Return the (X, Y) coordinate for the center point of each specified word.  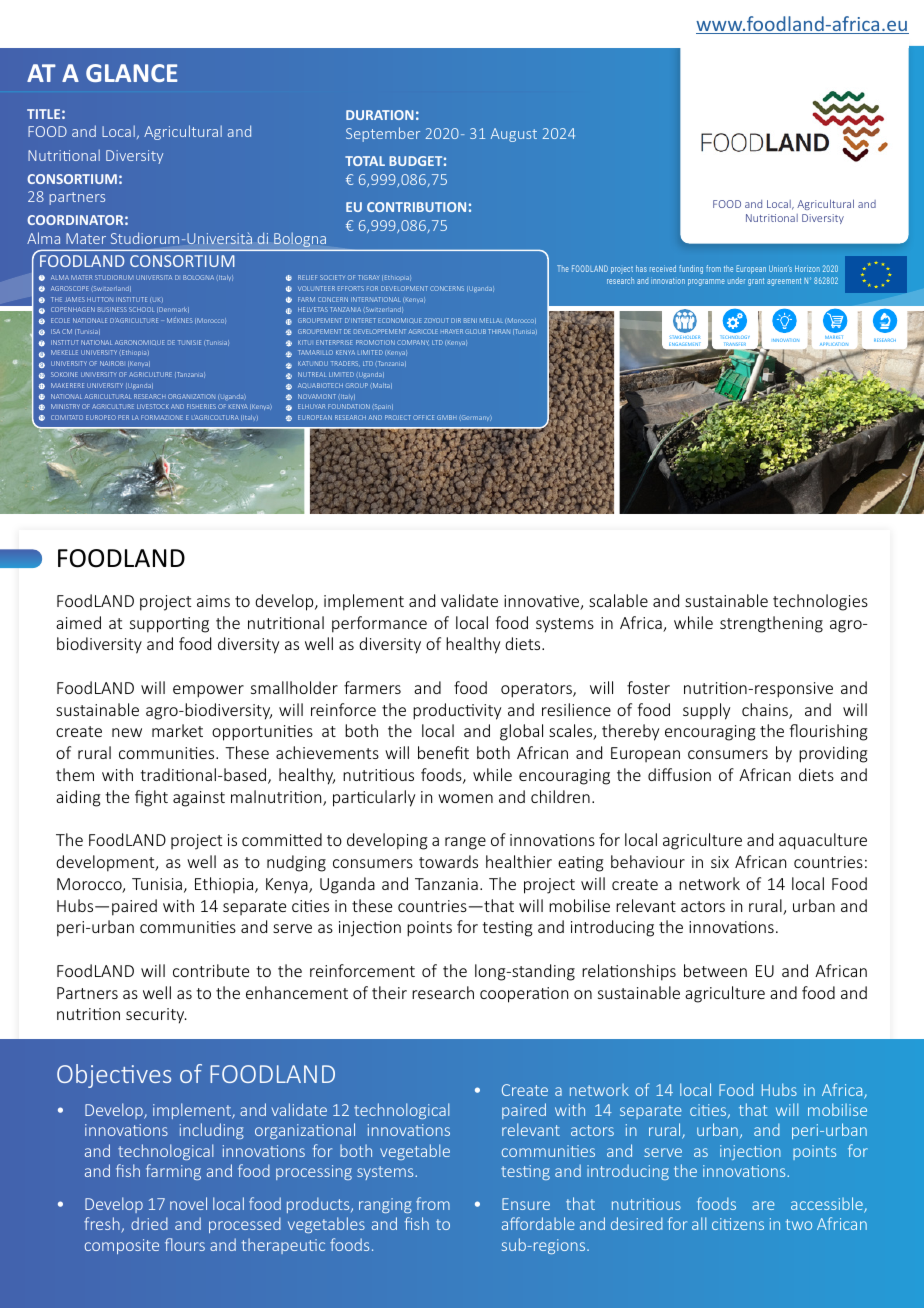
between (715, 970)
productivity (457, 711)
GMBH (446, 417)
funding (691, 269)
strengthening (771, 624)
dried (149, 1223)
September (383, 134)
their (389, 992)
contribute (211, 970)
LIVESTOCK (153, 406)
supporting (169, 625)
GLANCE (132, 73)
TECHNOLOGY (735, 337)
